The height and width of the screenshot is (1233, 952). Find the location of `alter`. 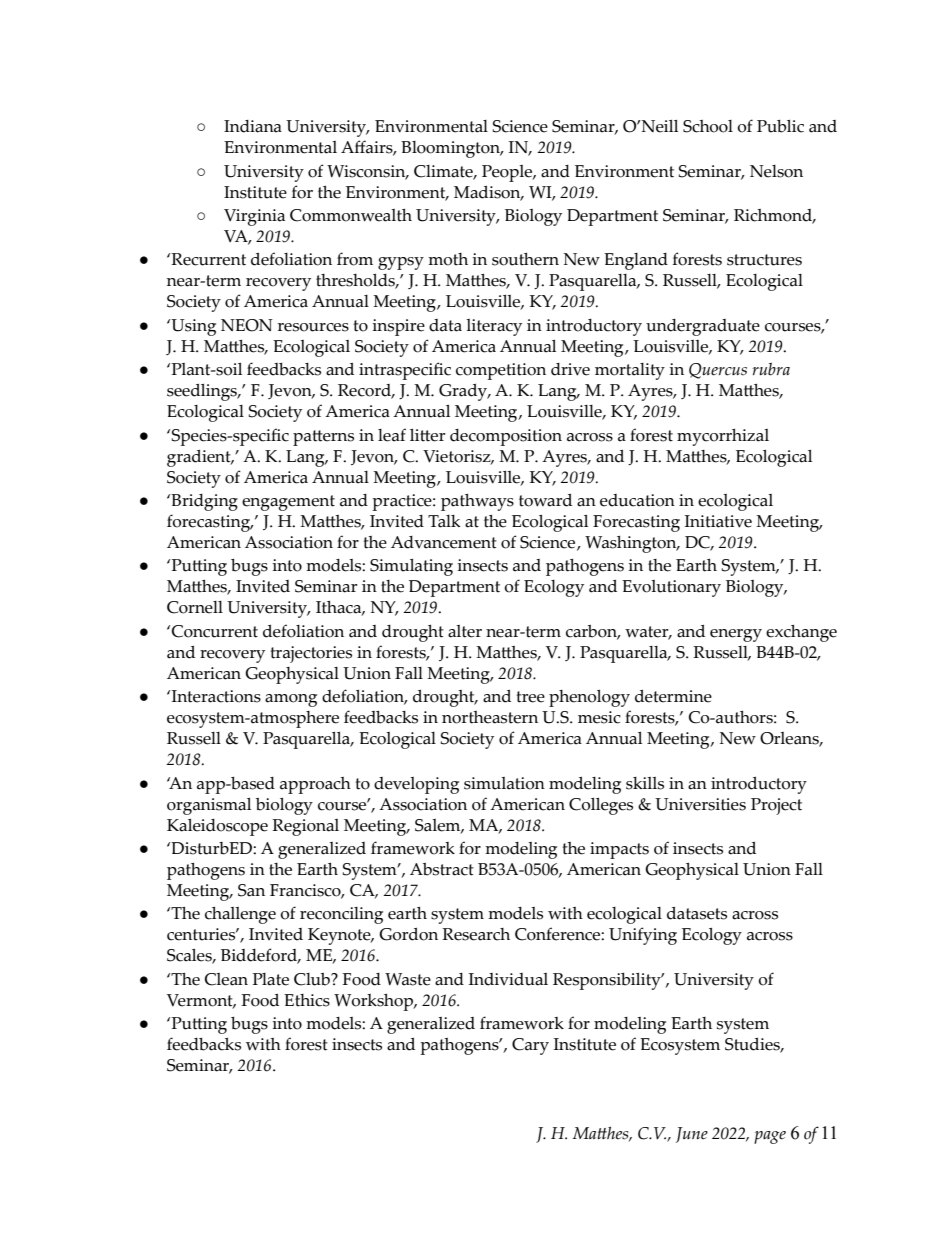

alter is located at coordinates (465, 631).
